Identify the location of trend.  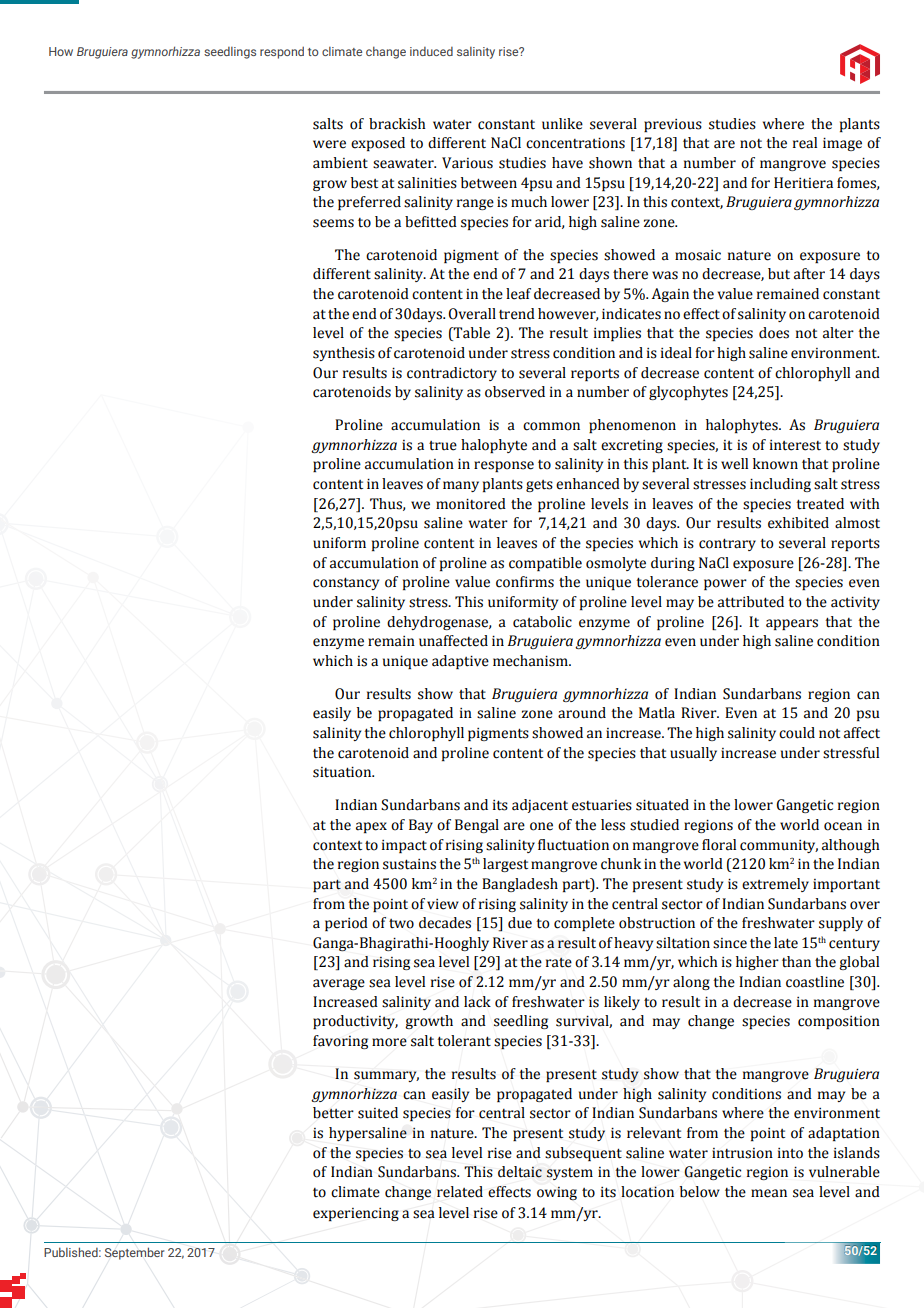
(517, 314).
